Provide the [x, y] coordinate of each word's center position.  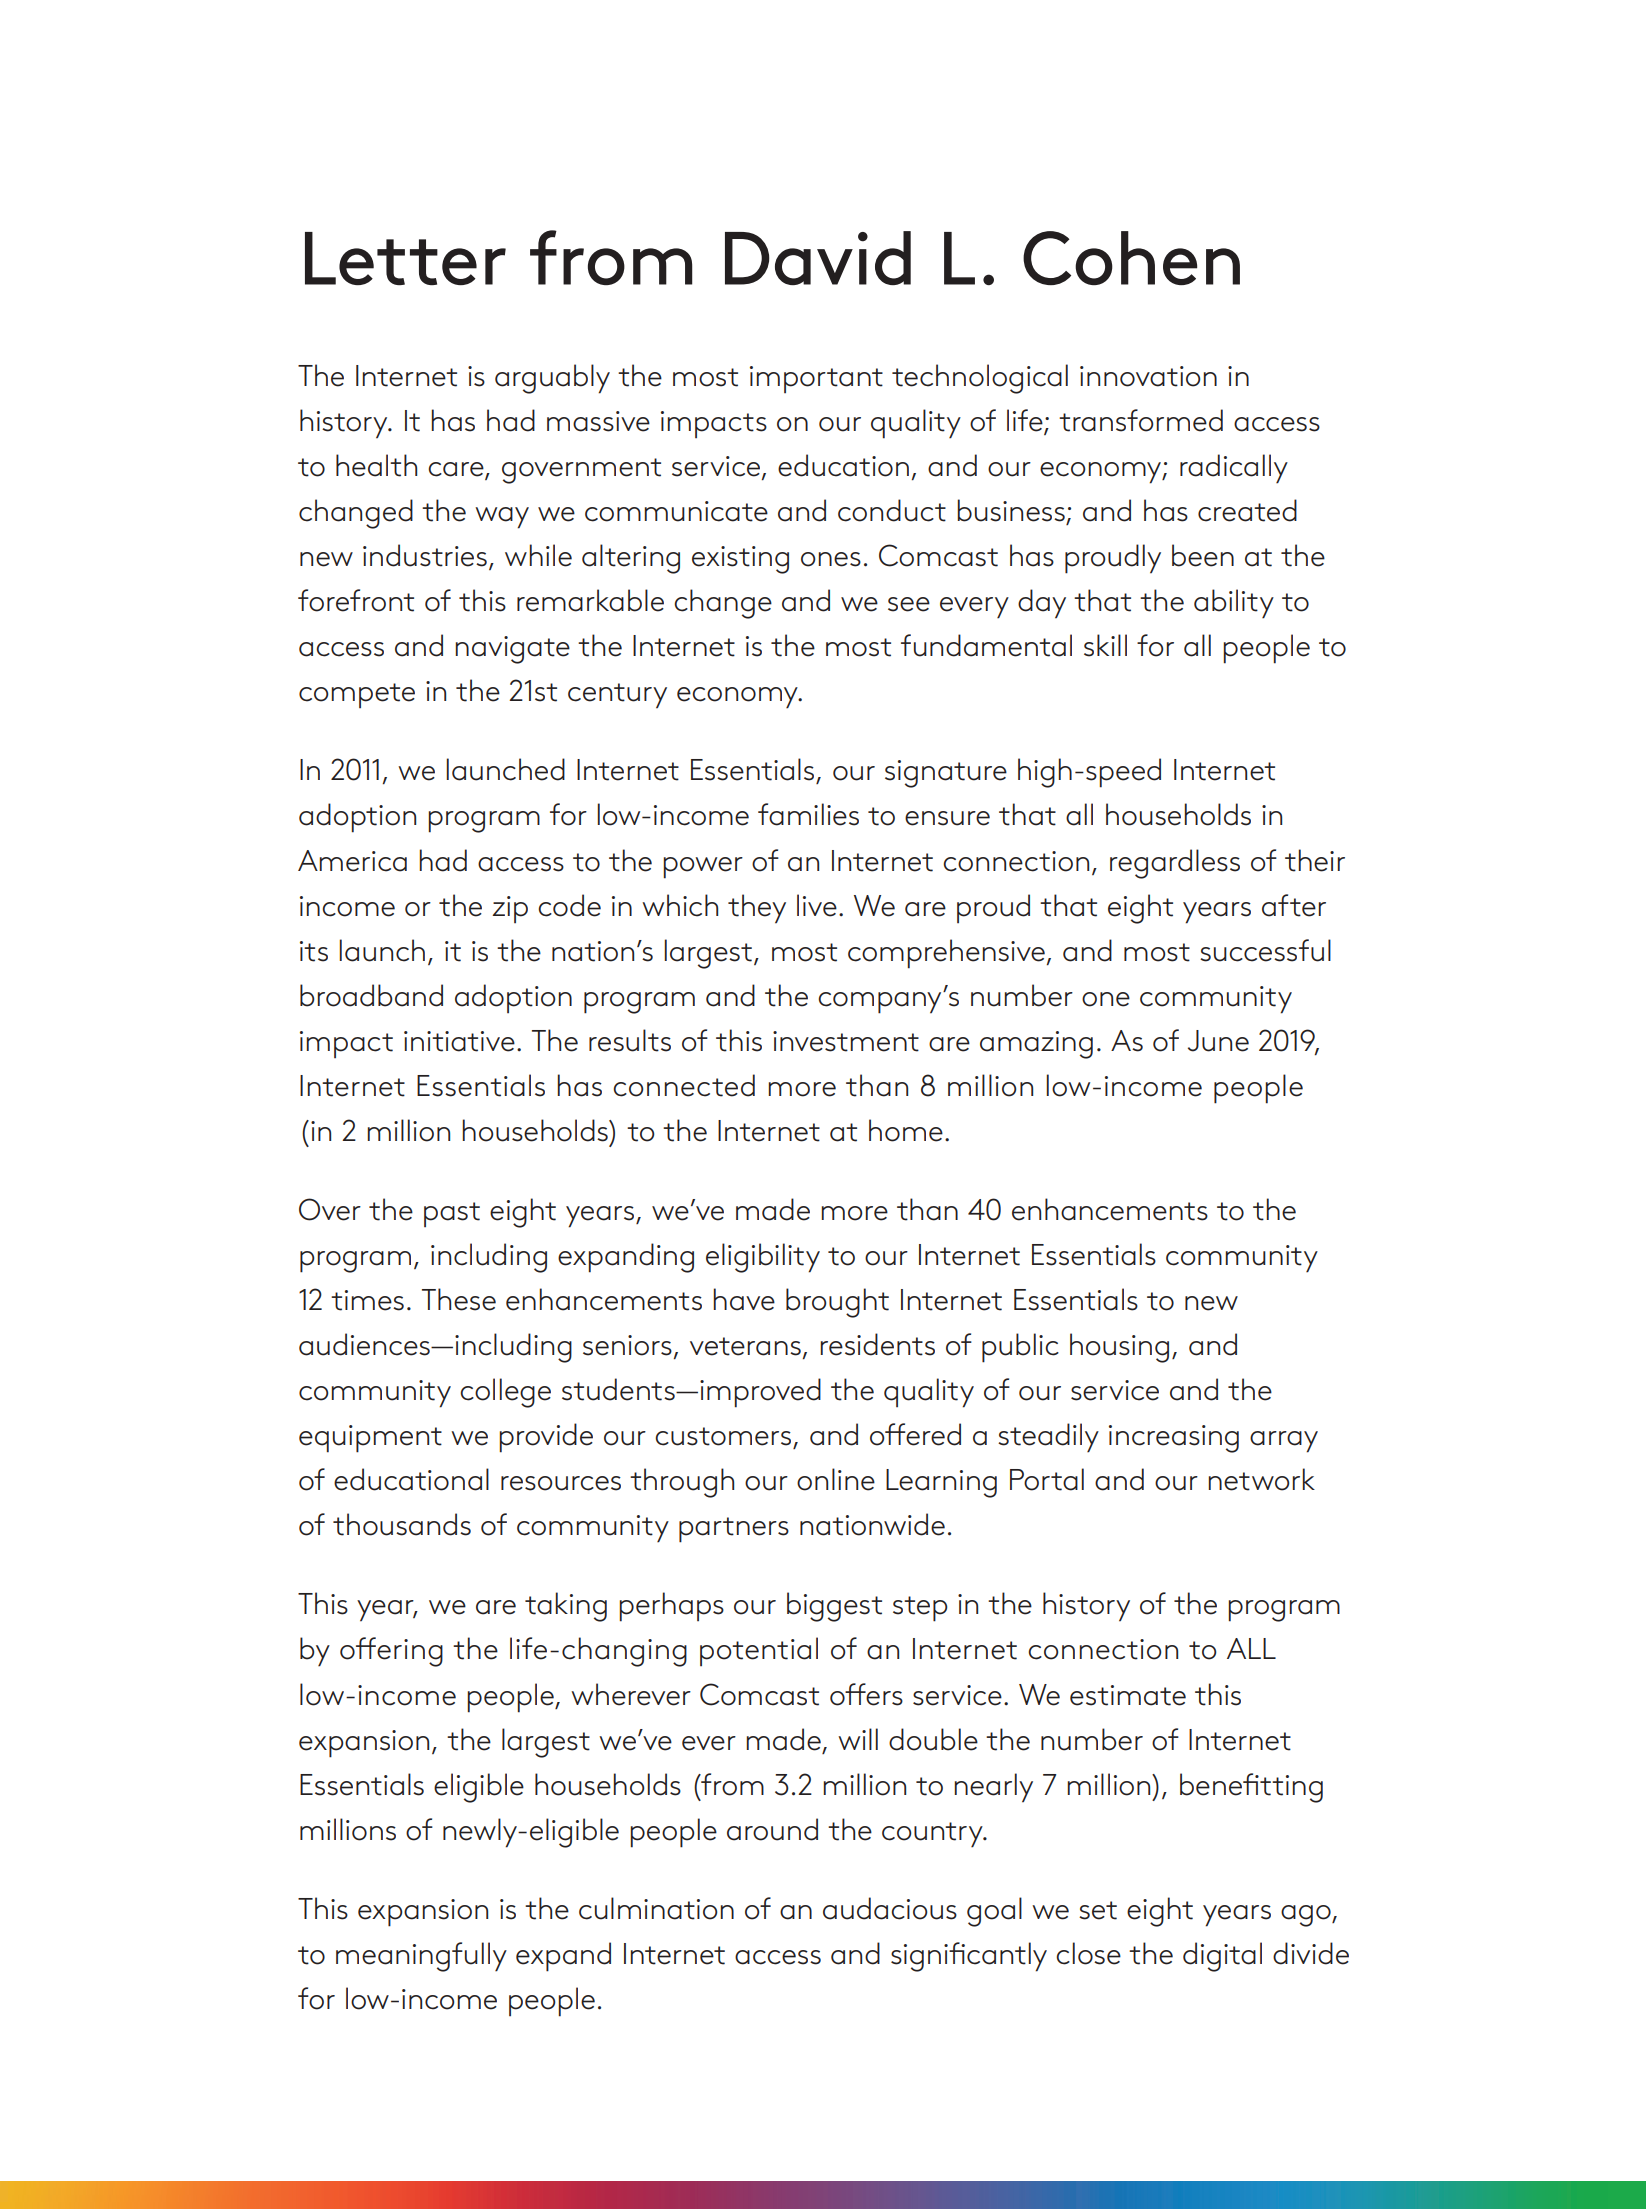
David [818, 258]
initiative [459, 1041]
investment [846, 1041]
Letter [405, 258]
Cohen [1131, 258]
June [1218, 1041]
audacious [890, 1908]
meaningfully [421, 1957]
